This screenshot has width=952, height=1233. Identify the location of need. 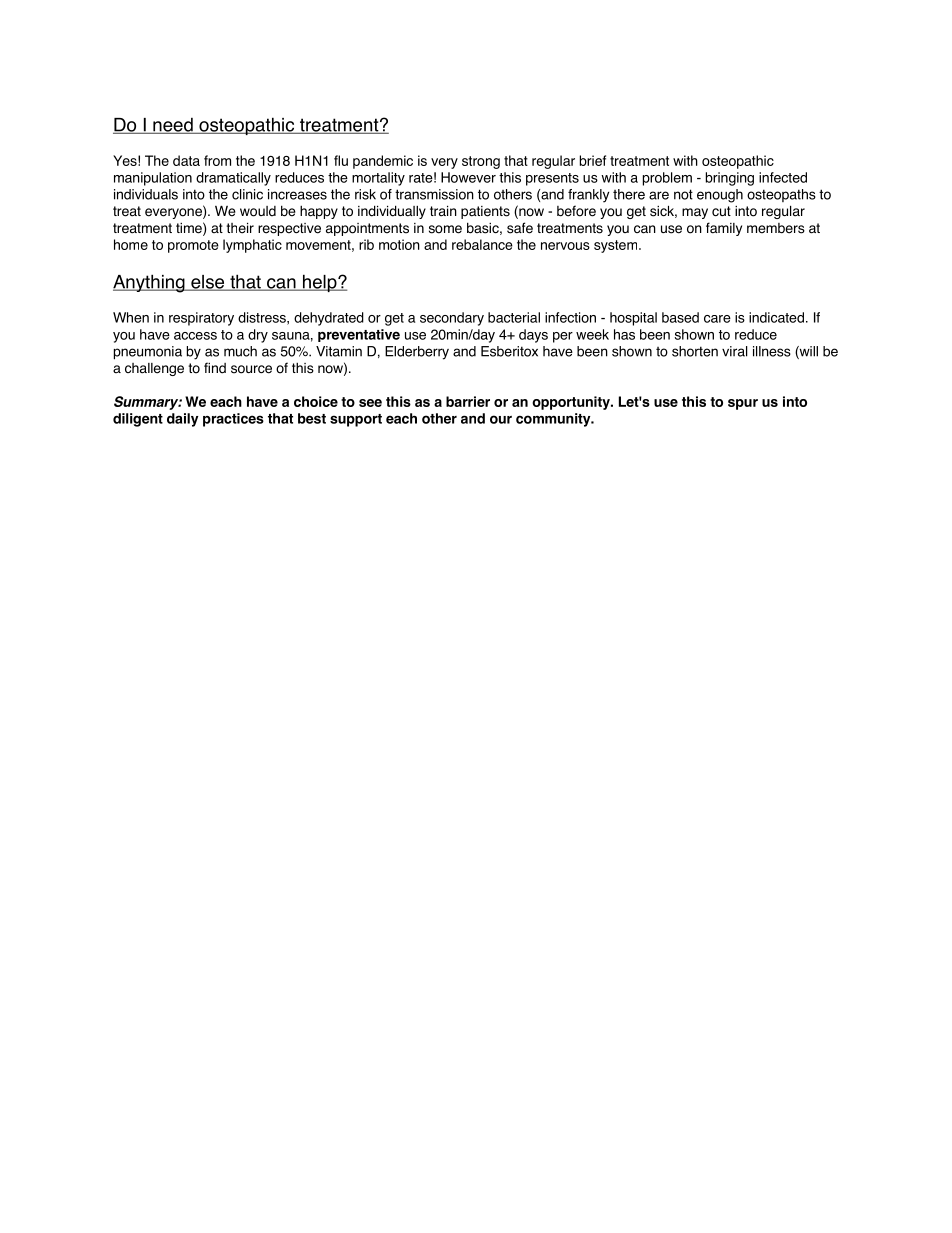
(173, 126).
